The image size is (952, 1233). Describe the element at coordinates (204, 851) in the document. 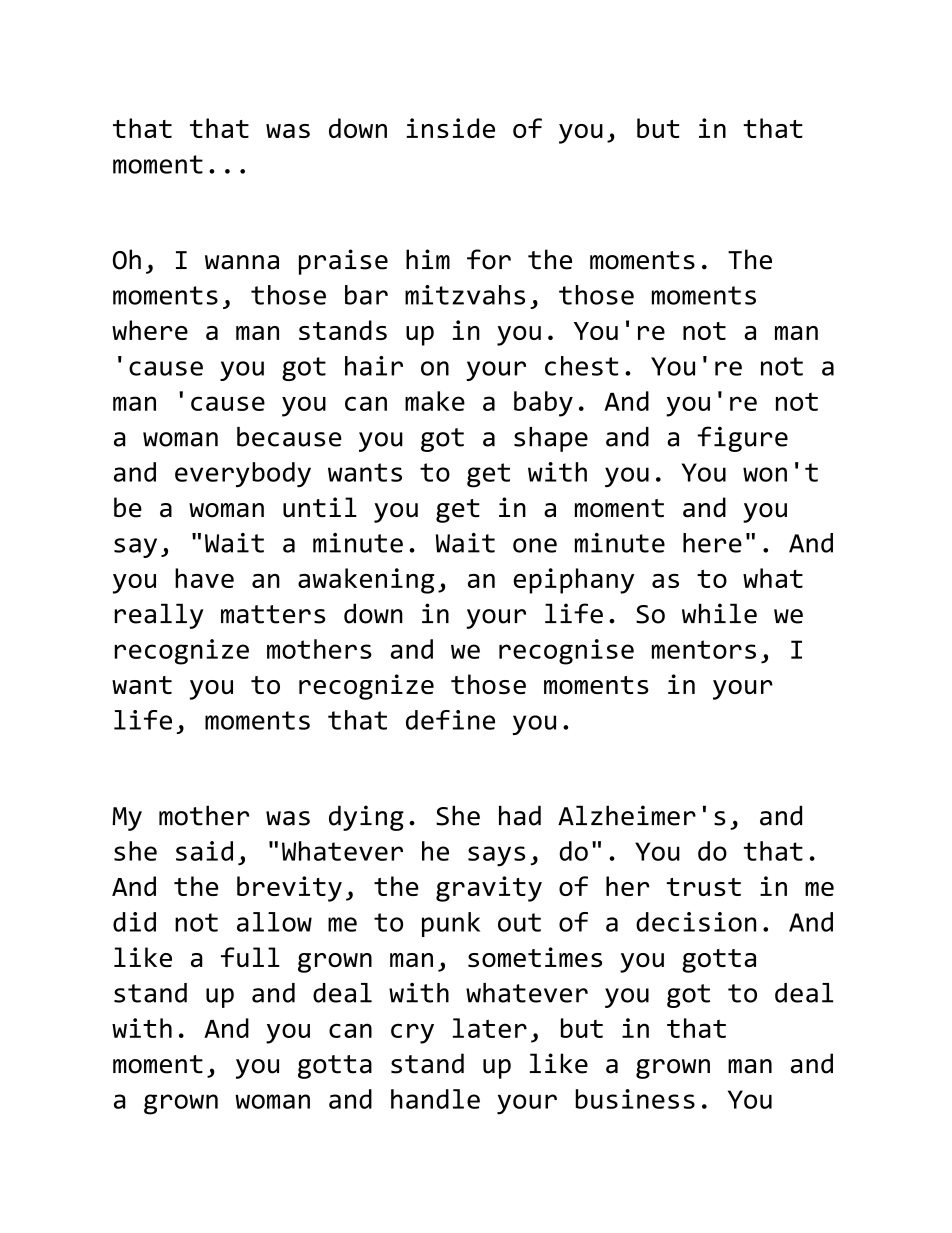

I see `said` at that location.
